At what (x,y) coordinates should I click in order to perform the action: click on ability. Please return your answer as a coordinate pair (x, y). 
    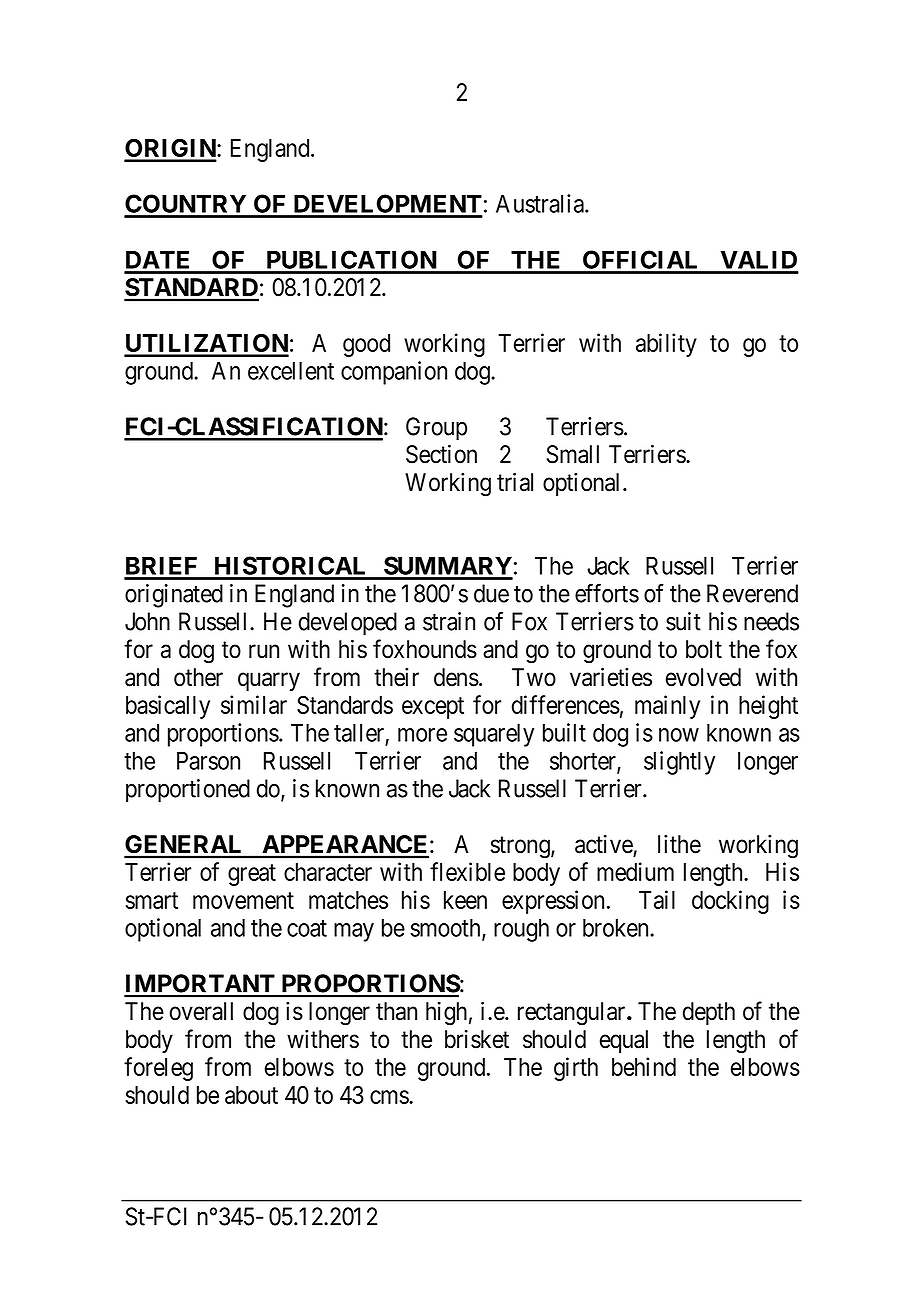
    Looking at the image, I should click on (666, 345).
